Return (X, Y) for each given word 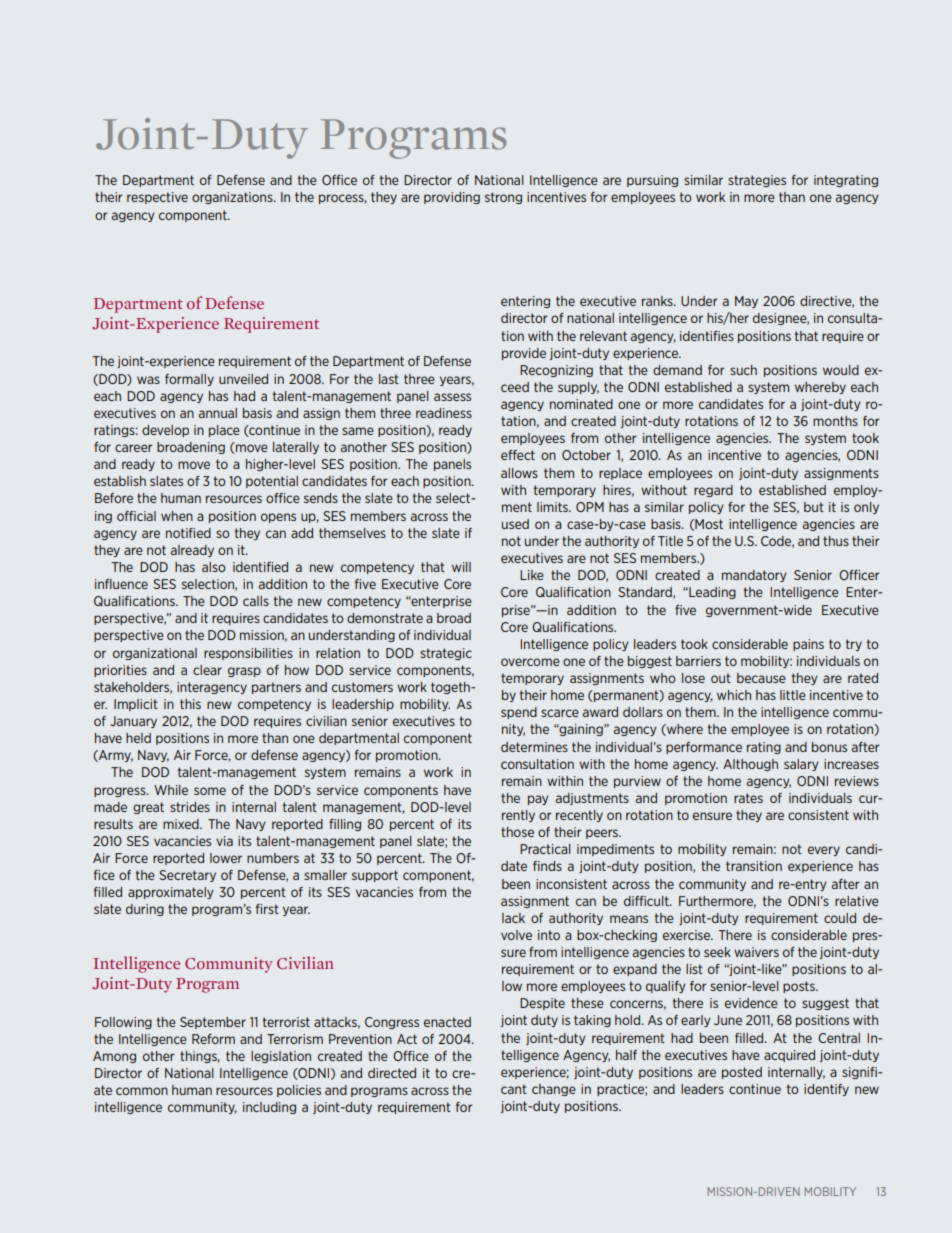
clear (207, 670)
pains (808, 645)
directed (392, 1073)
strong (503, 198)
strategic (446, 654)
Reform (213, 1039)
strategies (757, 181)
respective (157, 198)
